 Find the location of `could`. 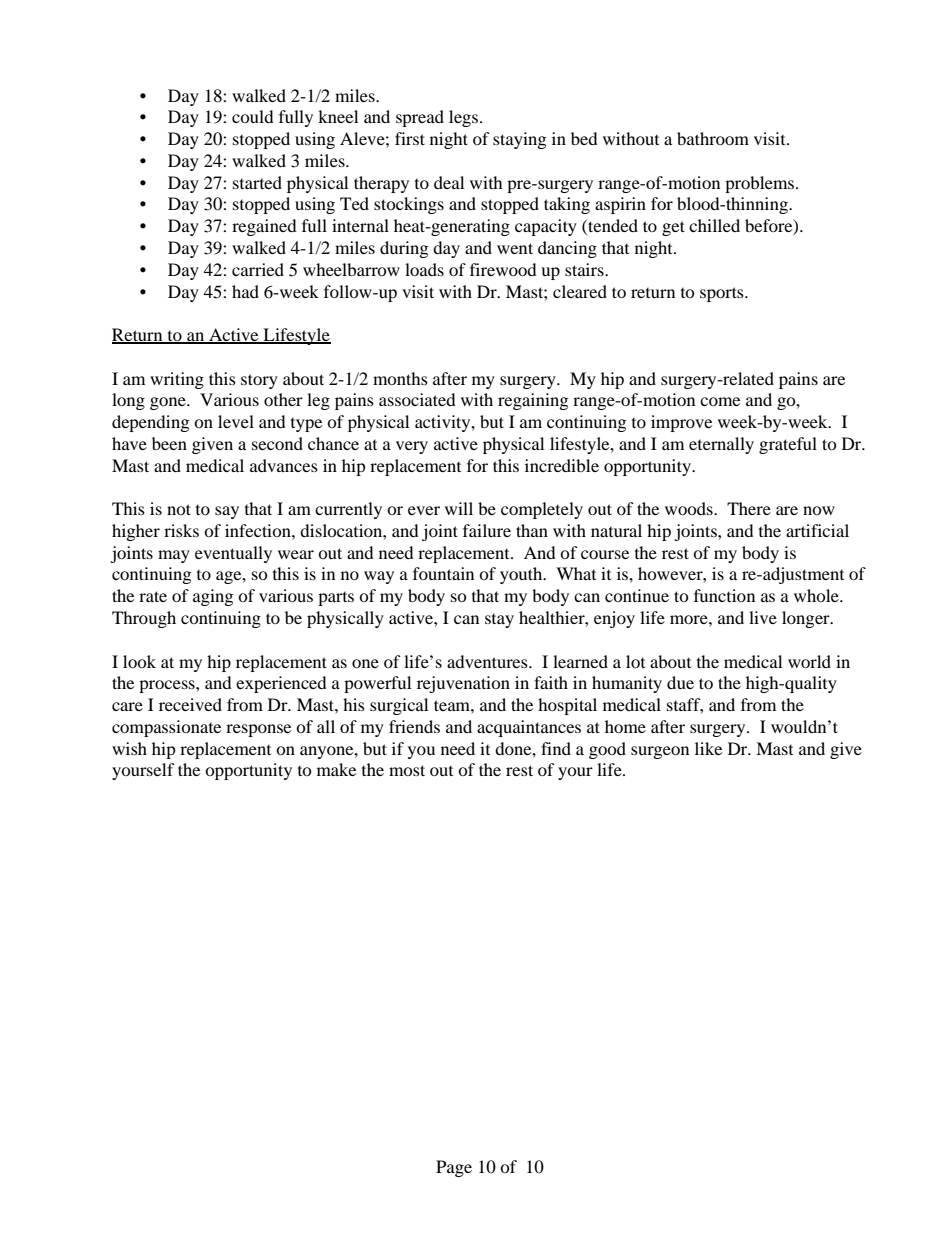

could is located at coordinates (253, 116).
